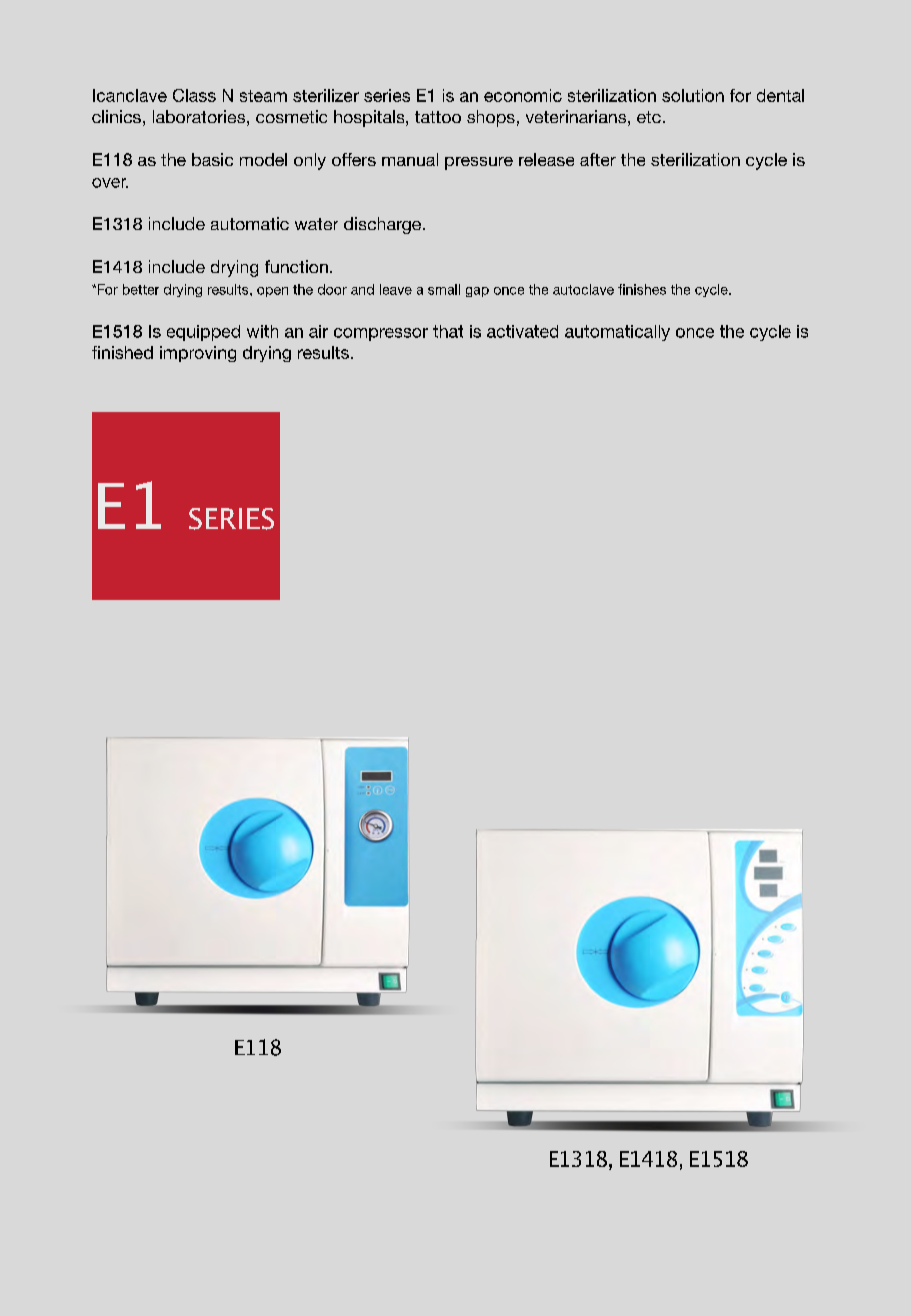 This screenshot has width=911, height=1316. Describe the element at coordinates (382, 225) in the screenshot. I see `discharge` at that location.
